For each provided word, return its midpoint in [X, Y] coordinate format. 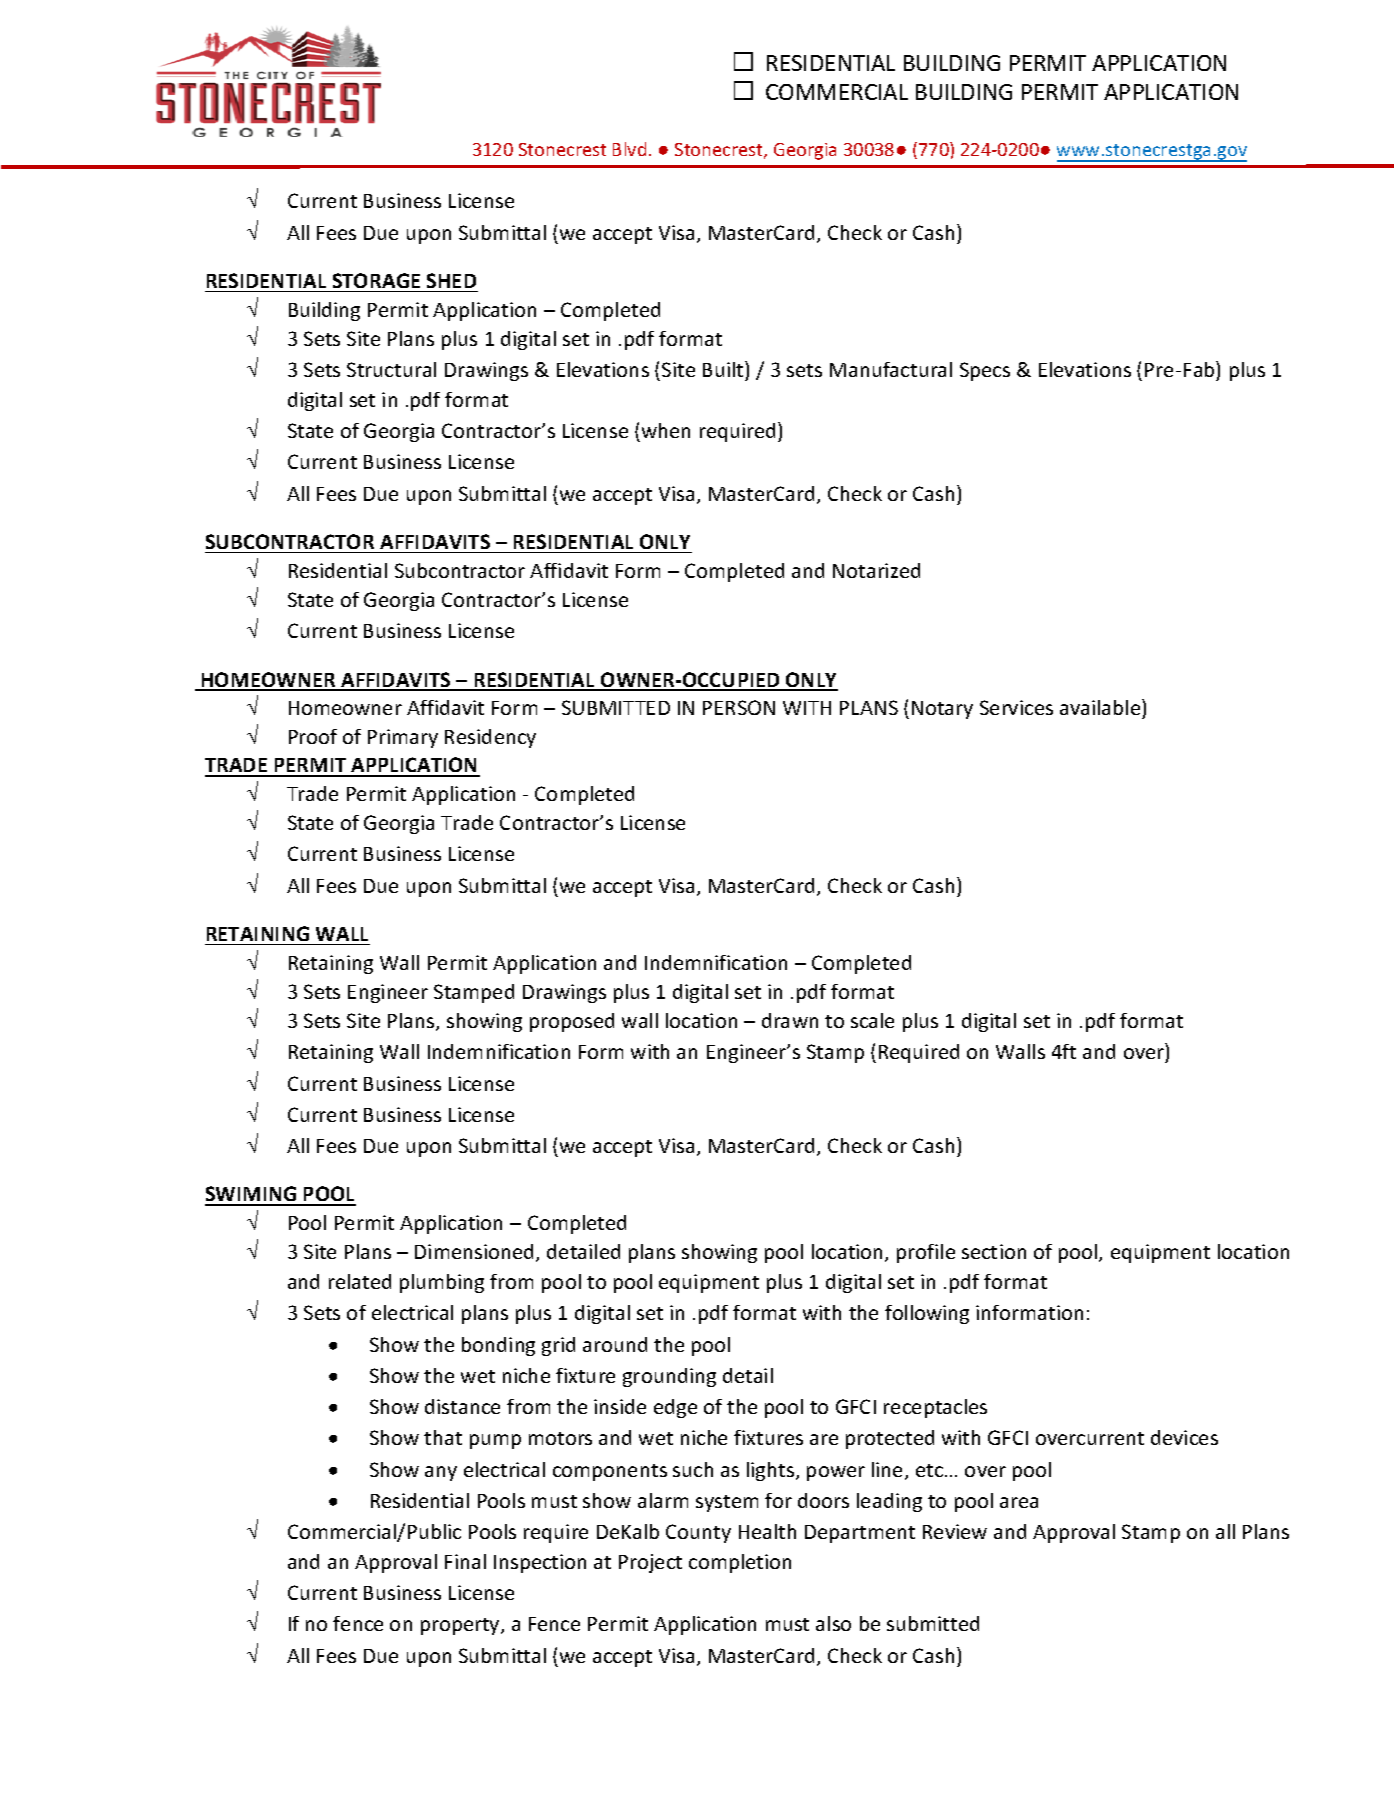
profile [926, 1253]
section [994, 1251]
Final [465, 1561]
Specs [985, 371]
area [1019, 1502]
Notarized [876, 570]
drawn [790, 1020]
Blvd [629, 149]
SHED [451, 280]
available [1101, 709]
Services [1016, 707]
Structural [391, 369]
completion [740, 1563]
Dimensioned [476, 1253]
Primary [403, 738]
